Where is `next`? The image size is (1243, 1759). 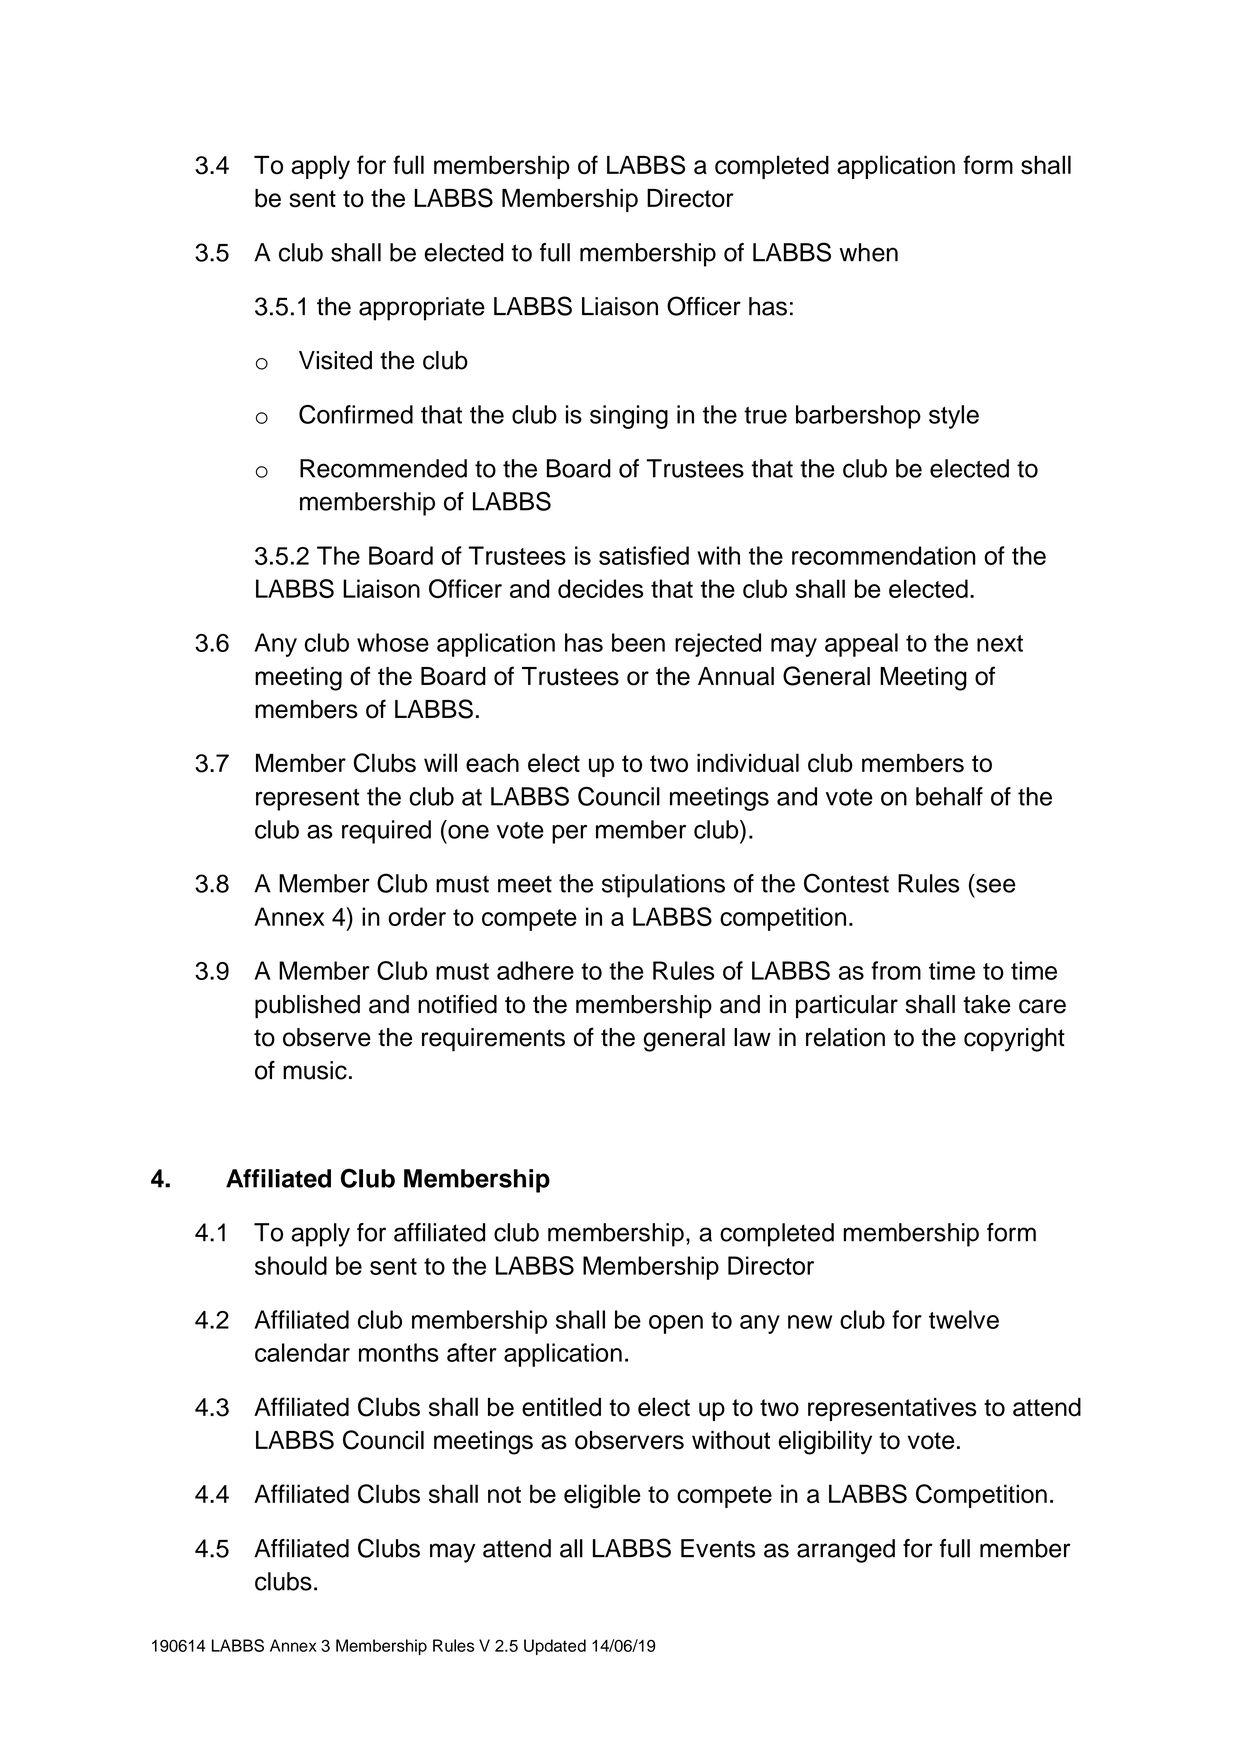
next is located at coordinates (1000, 643).
